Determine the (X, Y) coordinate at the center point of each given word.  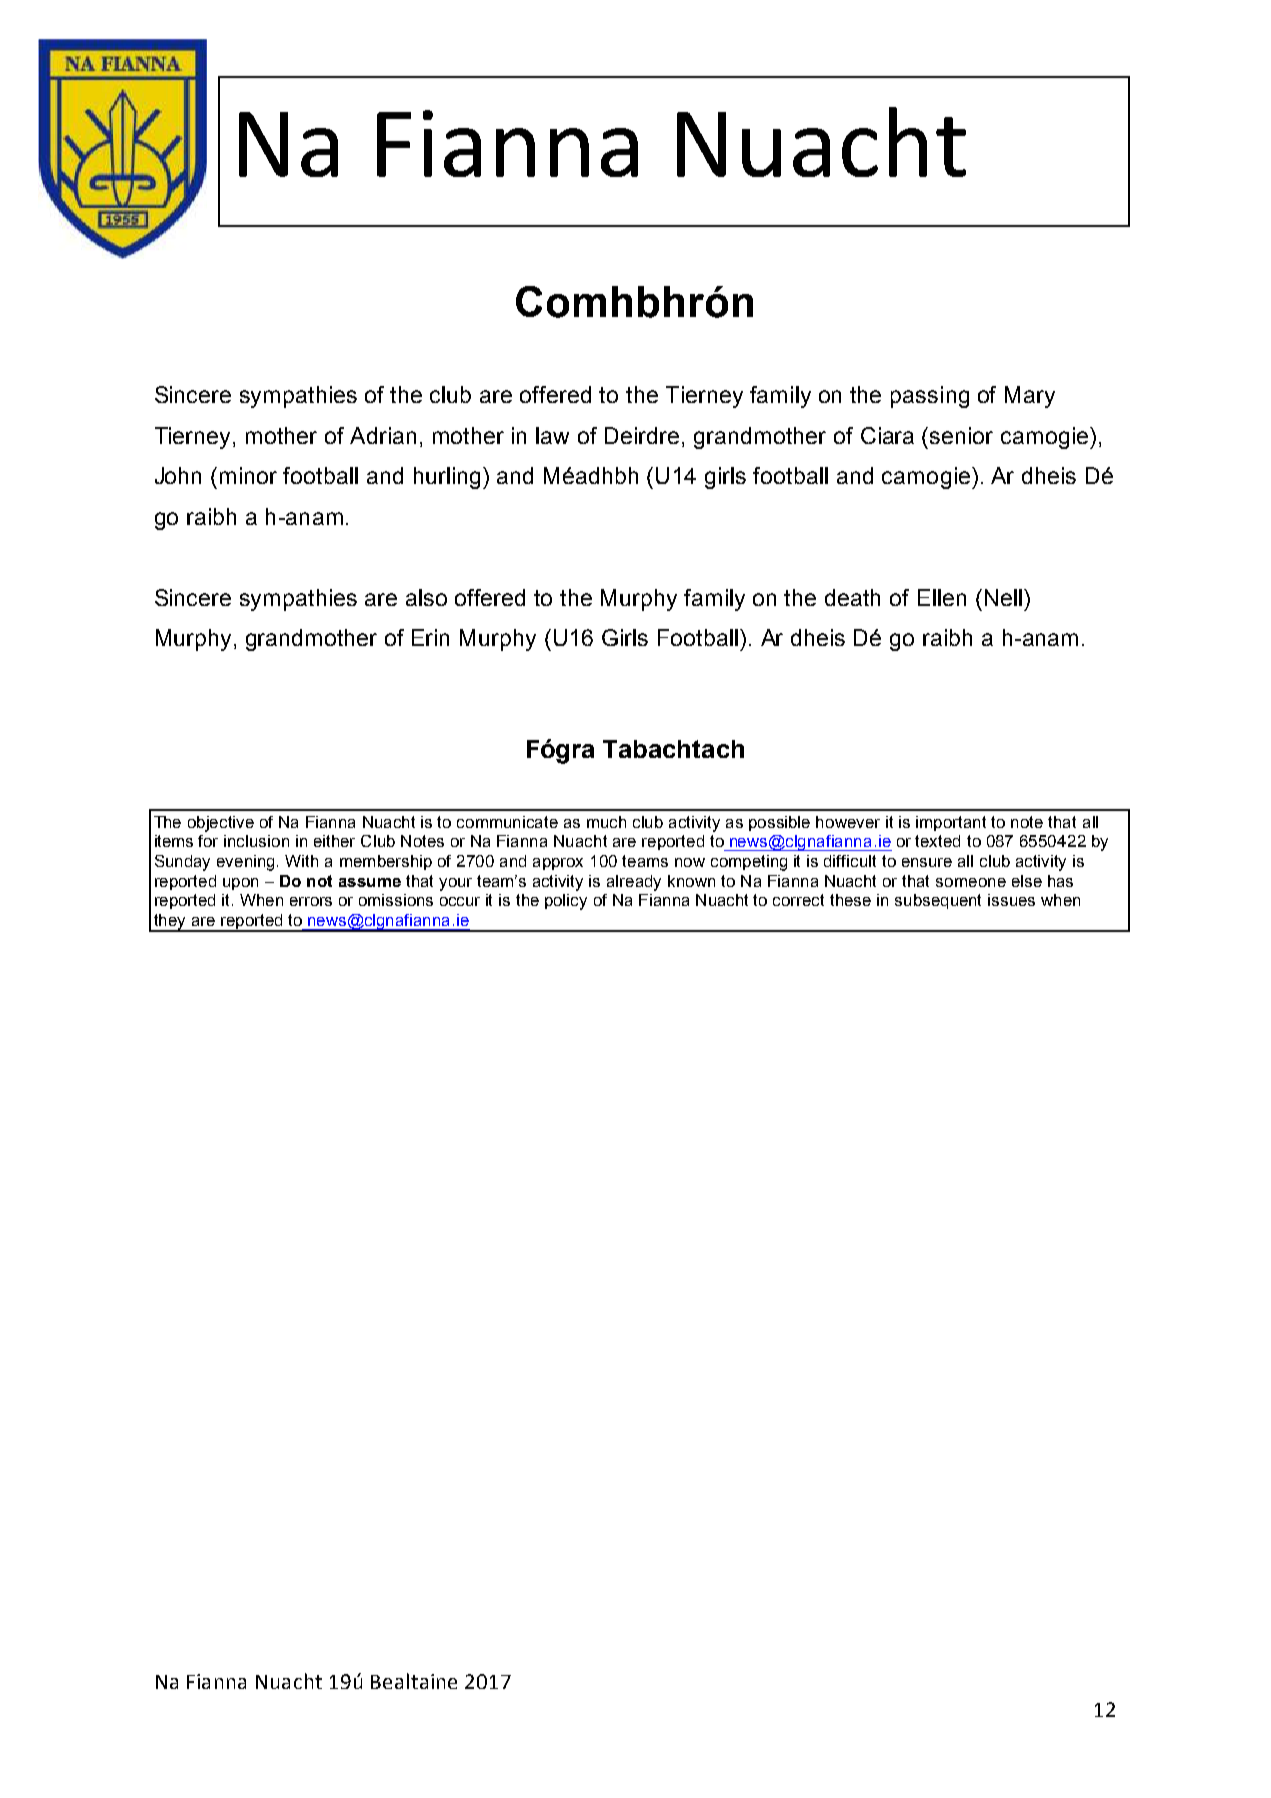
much (606, 822)
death (852, 597)
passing (930, 397)
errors (311, 901)
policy (566, 902)
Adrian (383, 435)
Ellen (942, 597)
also (426, 597)
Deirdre (642, 435)
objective (221, 824)
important (951, 823)
